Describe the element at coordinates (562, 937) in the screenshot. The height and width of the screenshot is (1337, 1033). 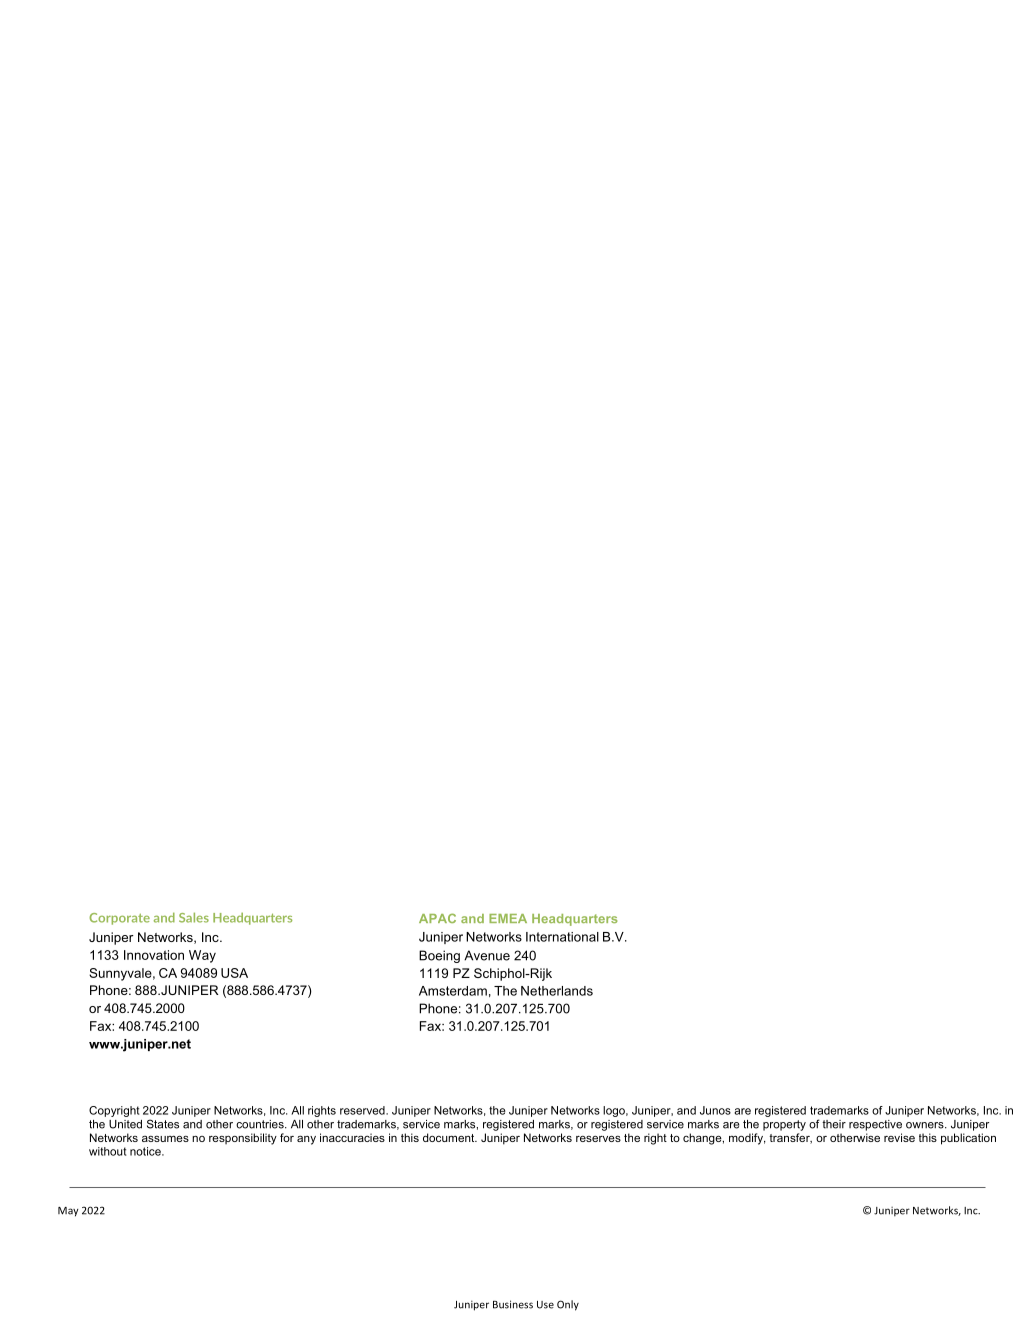
I see `International` at that location.
